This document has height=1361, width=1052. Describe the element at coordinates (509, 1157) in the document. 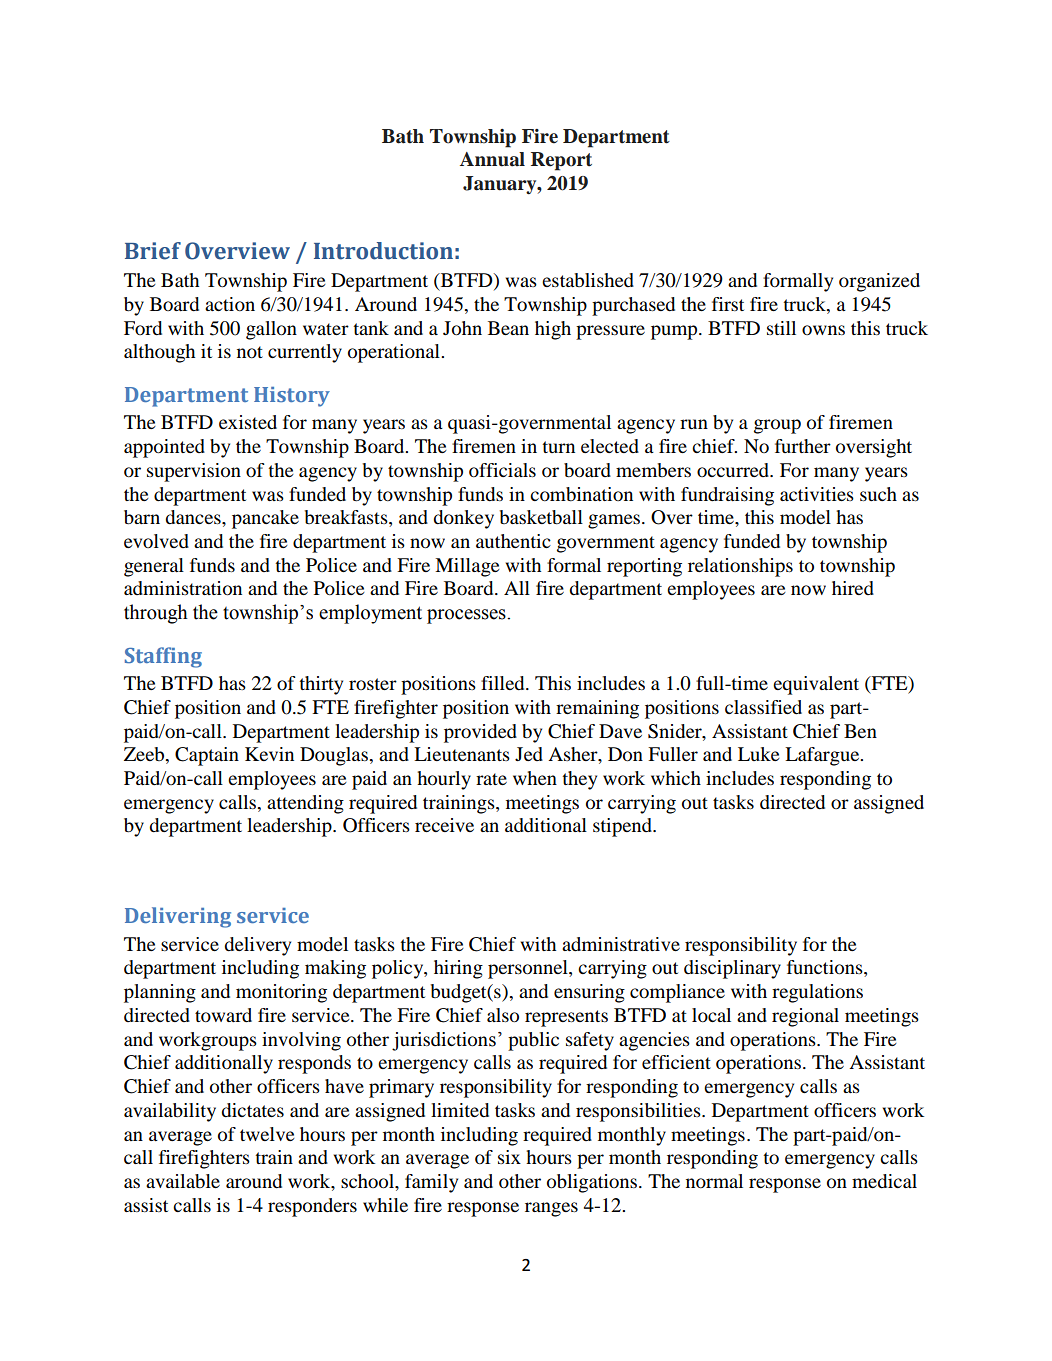

I see `six` at that location.
